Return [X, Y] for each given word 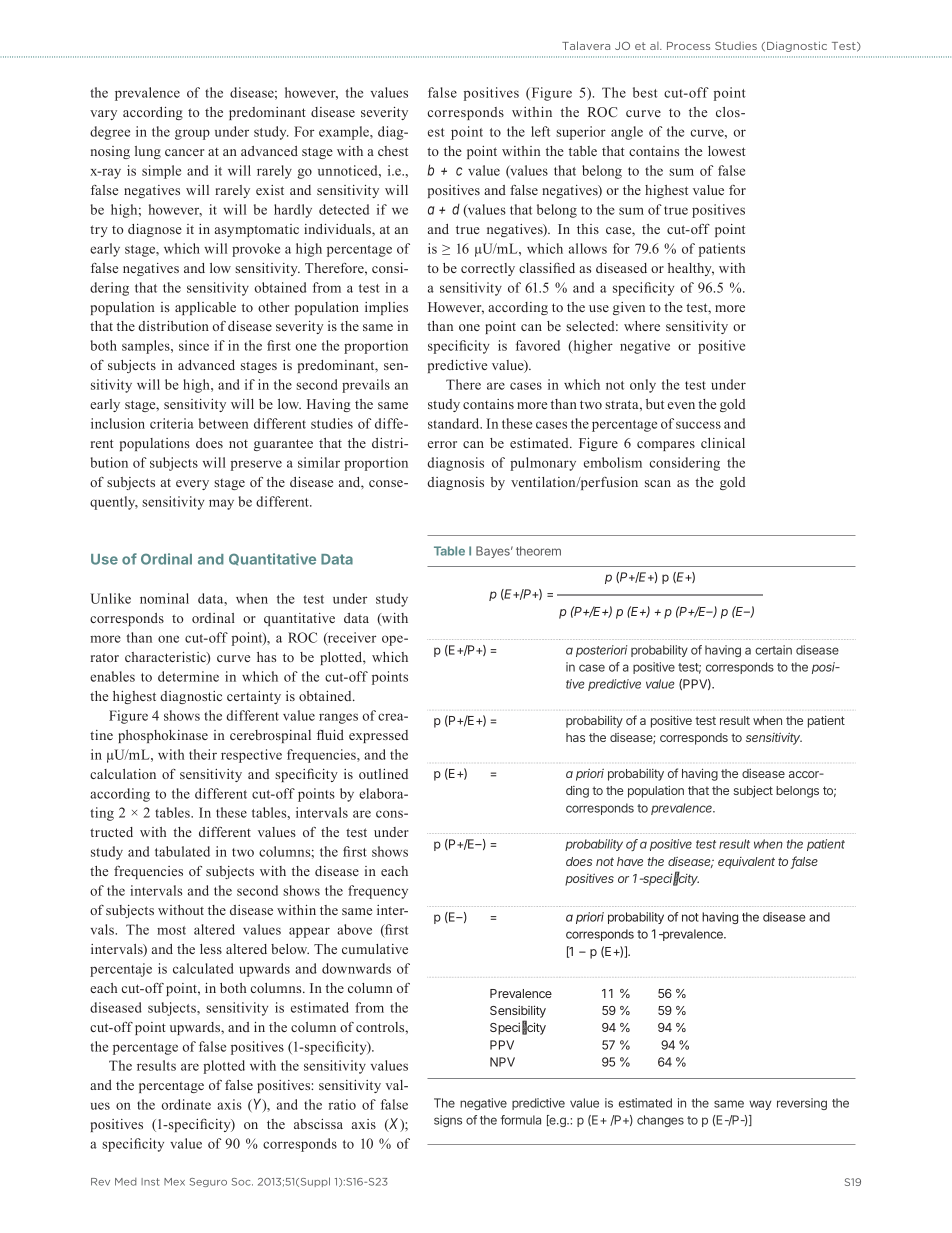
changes [660, 1121]
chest [393, 151]
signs [448, 1121]
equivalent [746, 863]
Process [688, 46]
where [642, 326]
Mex [174, 1182]
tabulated [182, 851]
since [194, 345]
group [192, 134]
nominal [164, 598]
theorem [538, 551]
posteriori [601, 651]
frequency [378, 892]
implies [386, 308]
